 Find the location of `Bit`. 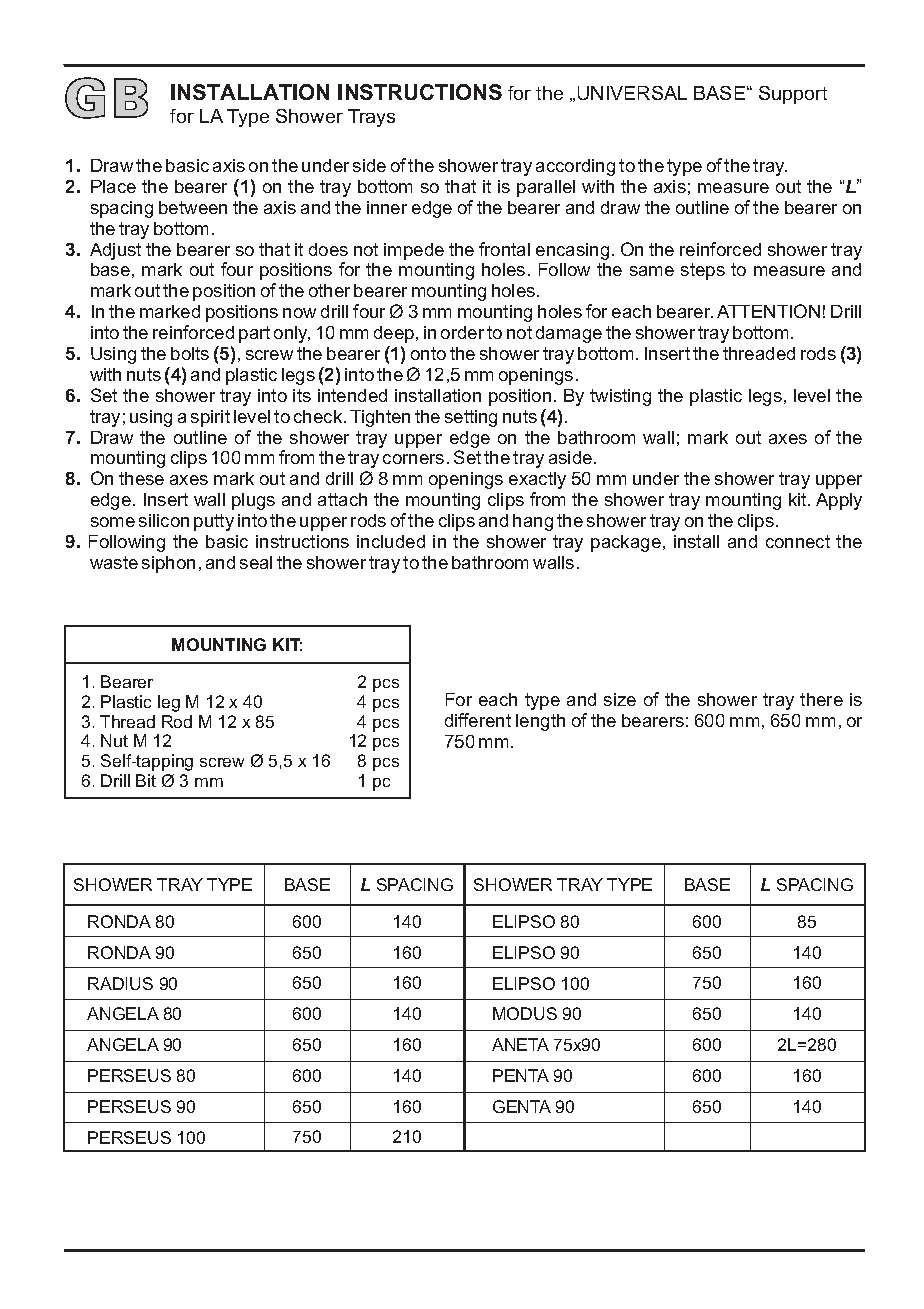

Bit is located at coordinates (146, 780).
